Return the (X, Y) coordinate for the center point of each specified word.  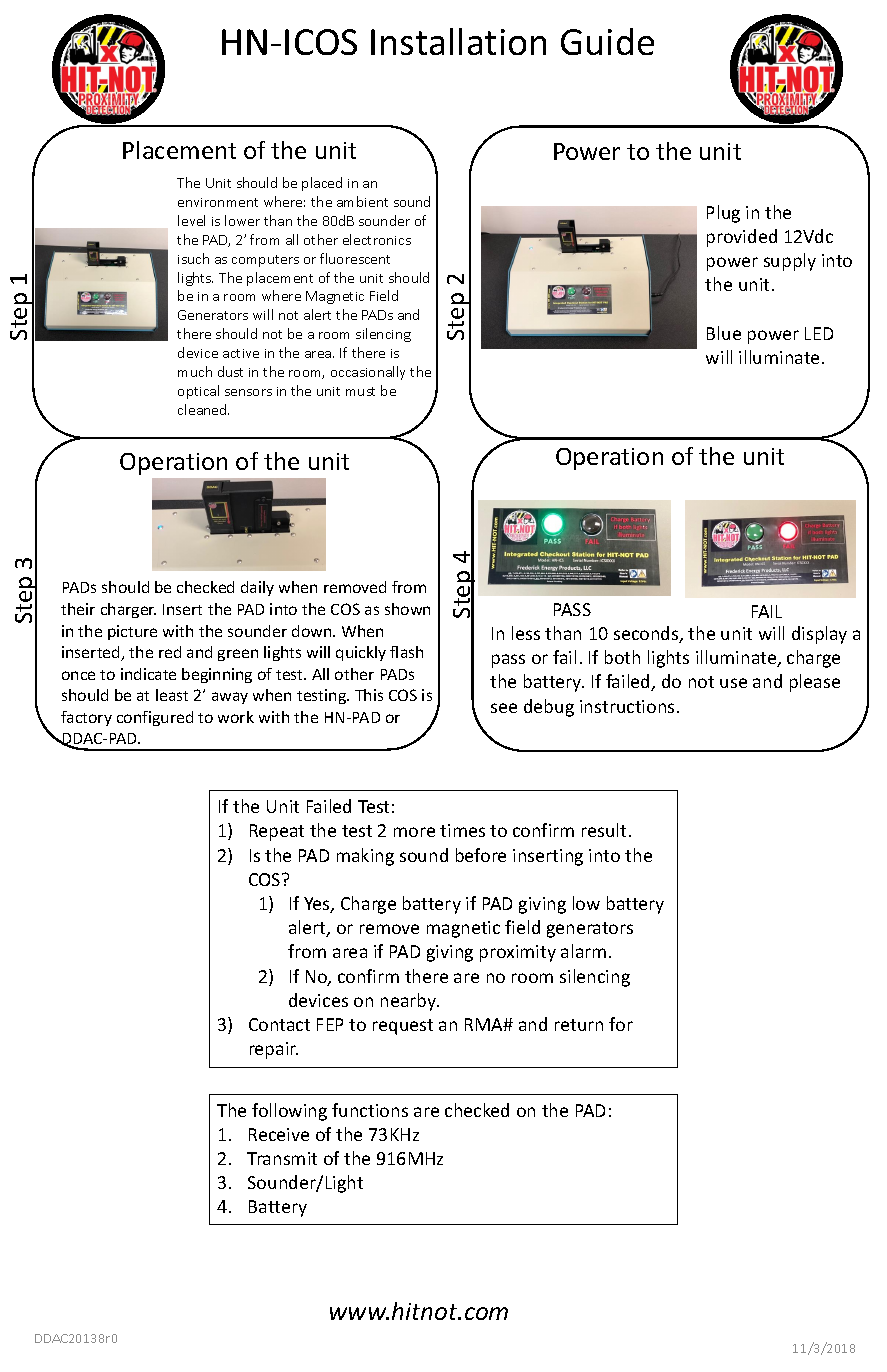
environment (218, 202)
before (481, 855)
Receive (279, 1134)
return (579, 1025)
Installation (458, 41)
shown (407, 609)
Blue (724, 333)
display (819, 635)
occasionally (368, 373)
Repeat (277, 832)
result (604, 830)
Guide (607, 41)
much (195, 371)
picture (132, 632)
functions (370, 1110)
